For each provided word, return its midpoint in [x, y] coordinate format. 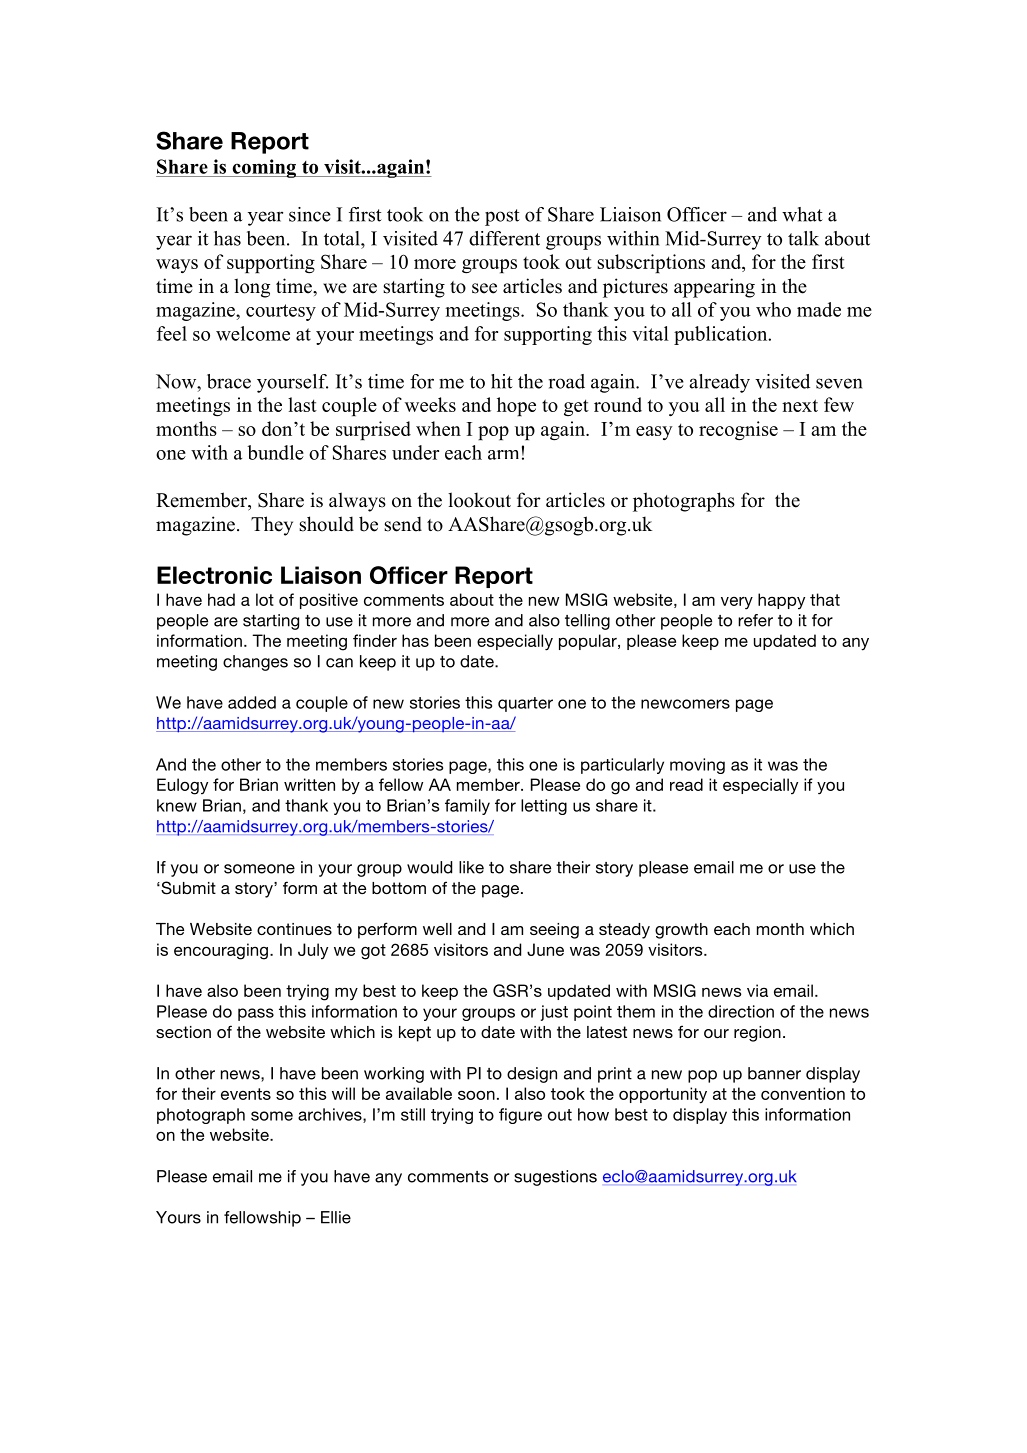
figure [520, 1116]
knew [177, 805]
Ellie [336, 1217]
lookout [479, 500]
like [471, 867]
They [272, 526]
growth [681, 931]
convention [803, 1093]
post [502, 217]
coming [264, 168]
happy [781, 601]
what [802, 214]
